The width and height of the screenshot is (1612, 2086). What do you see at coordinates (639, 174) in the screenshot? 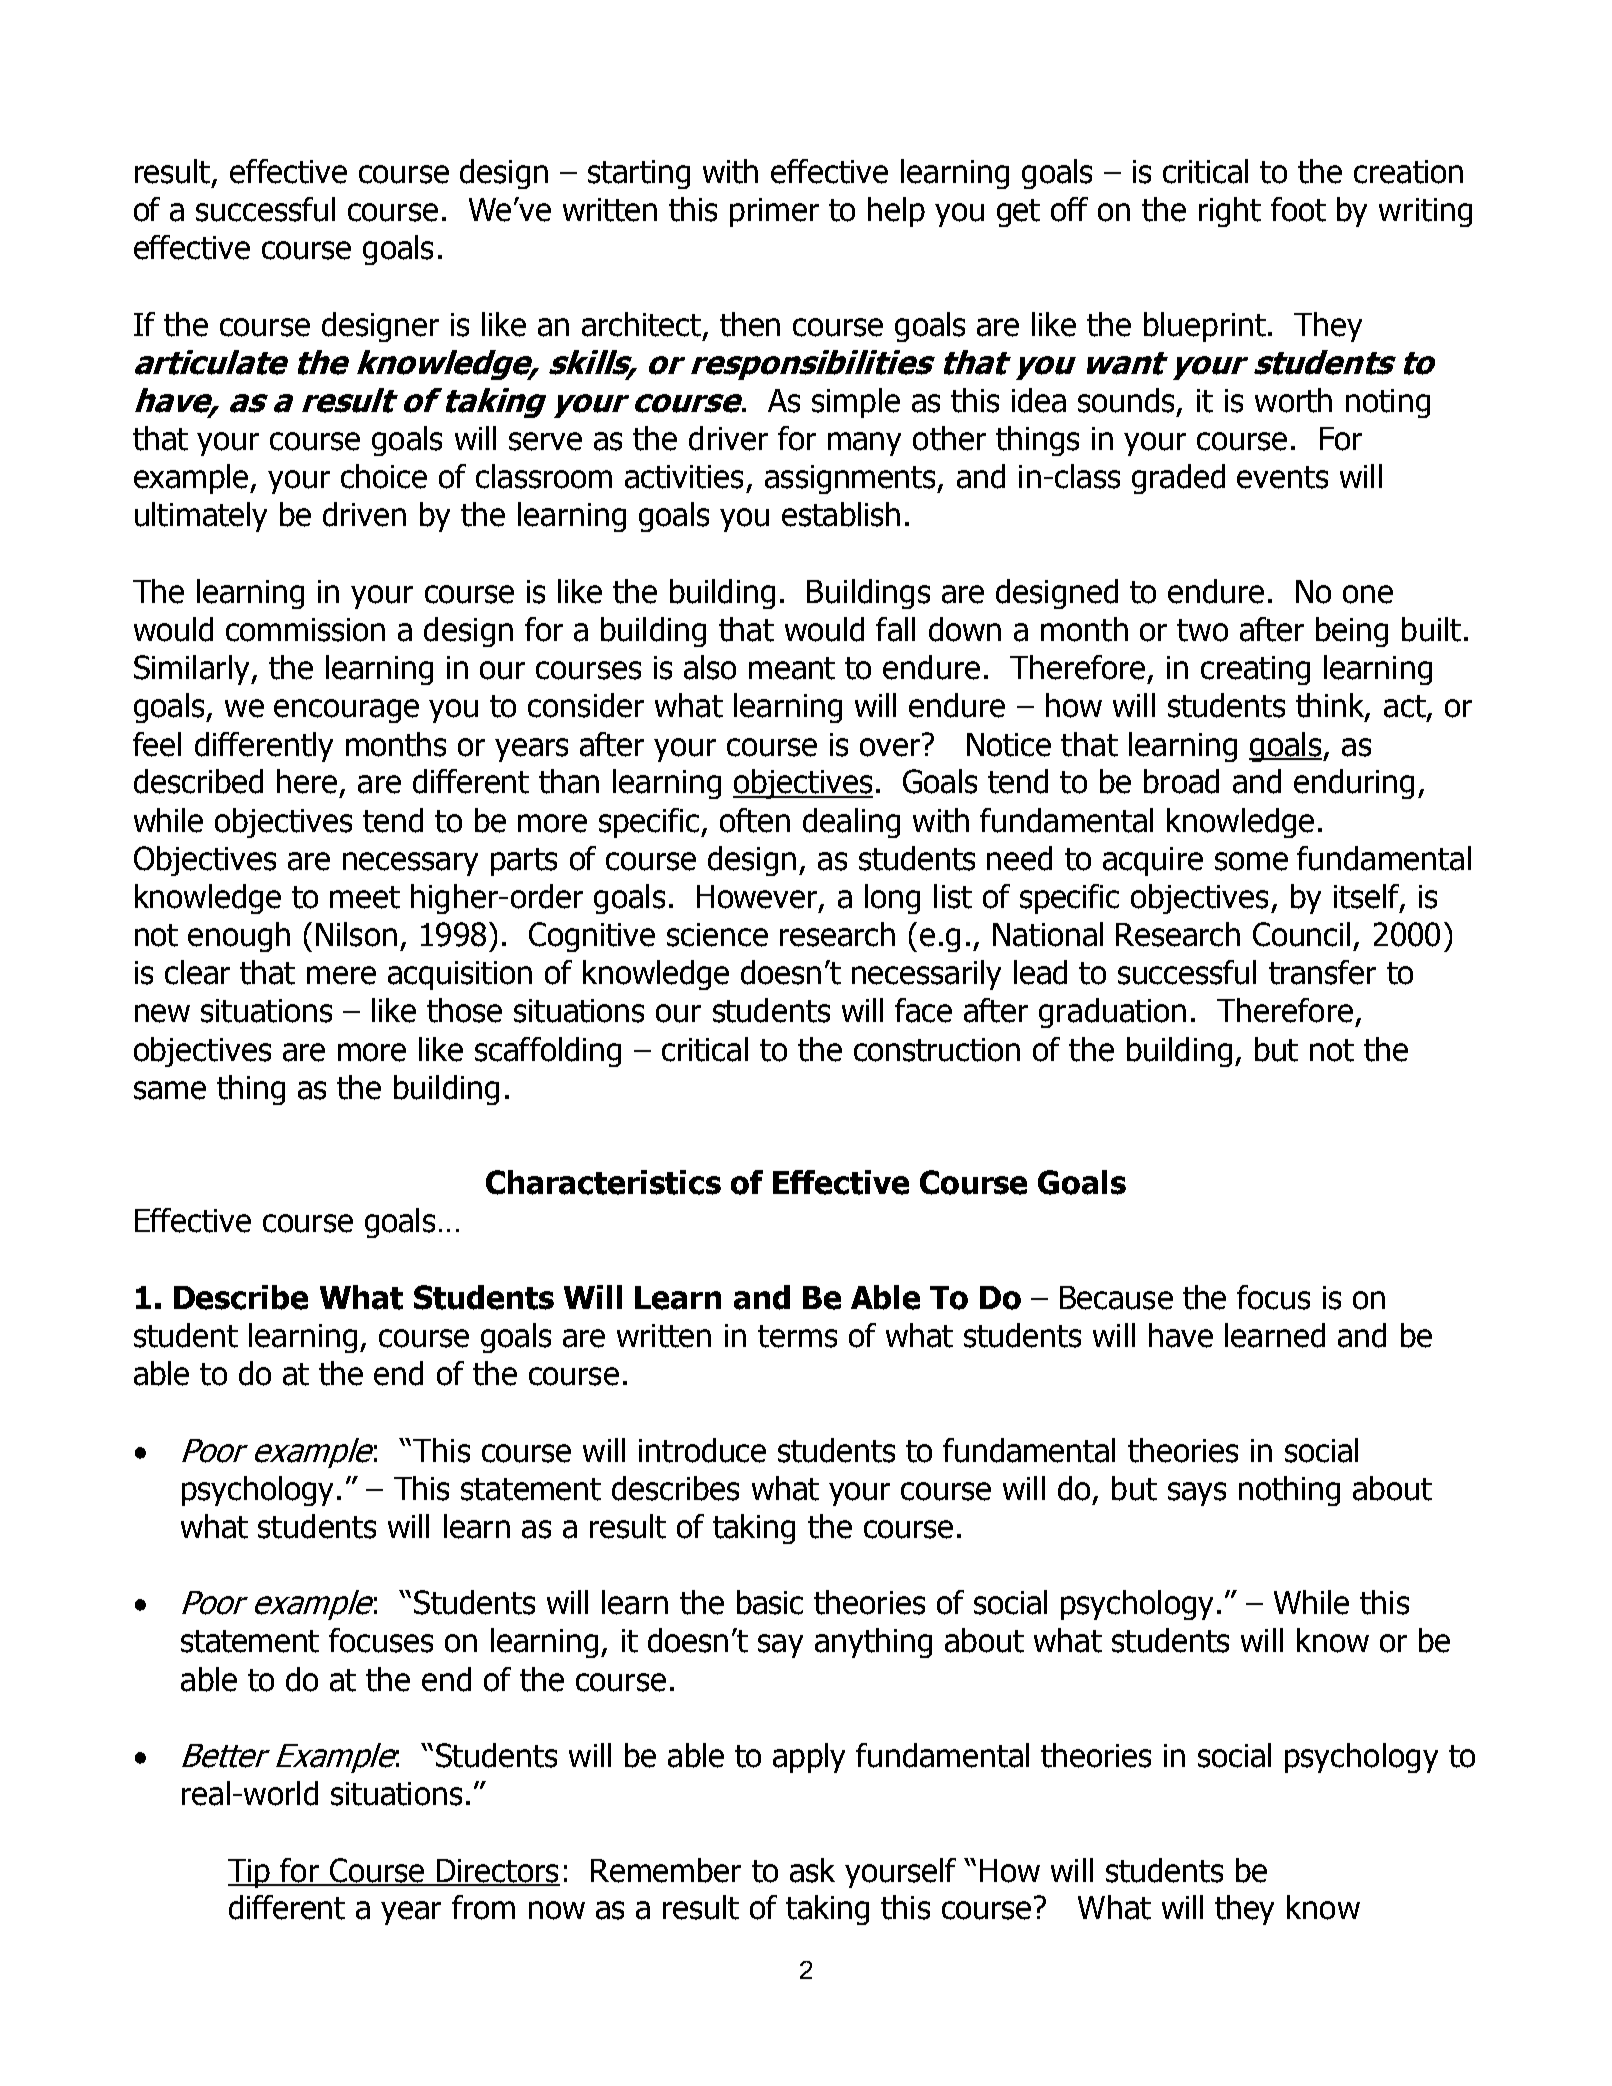
I see `starting` at bounding box center [639, 174].
